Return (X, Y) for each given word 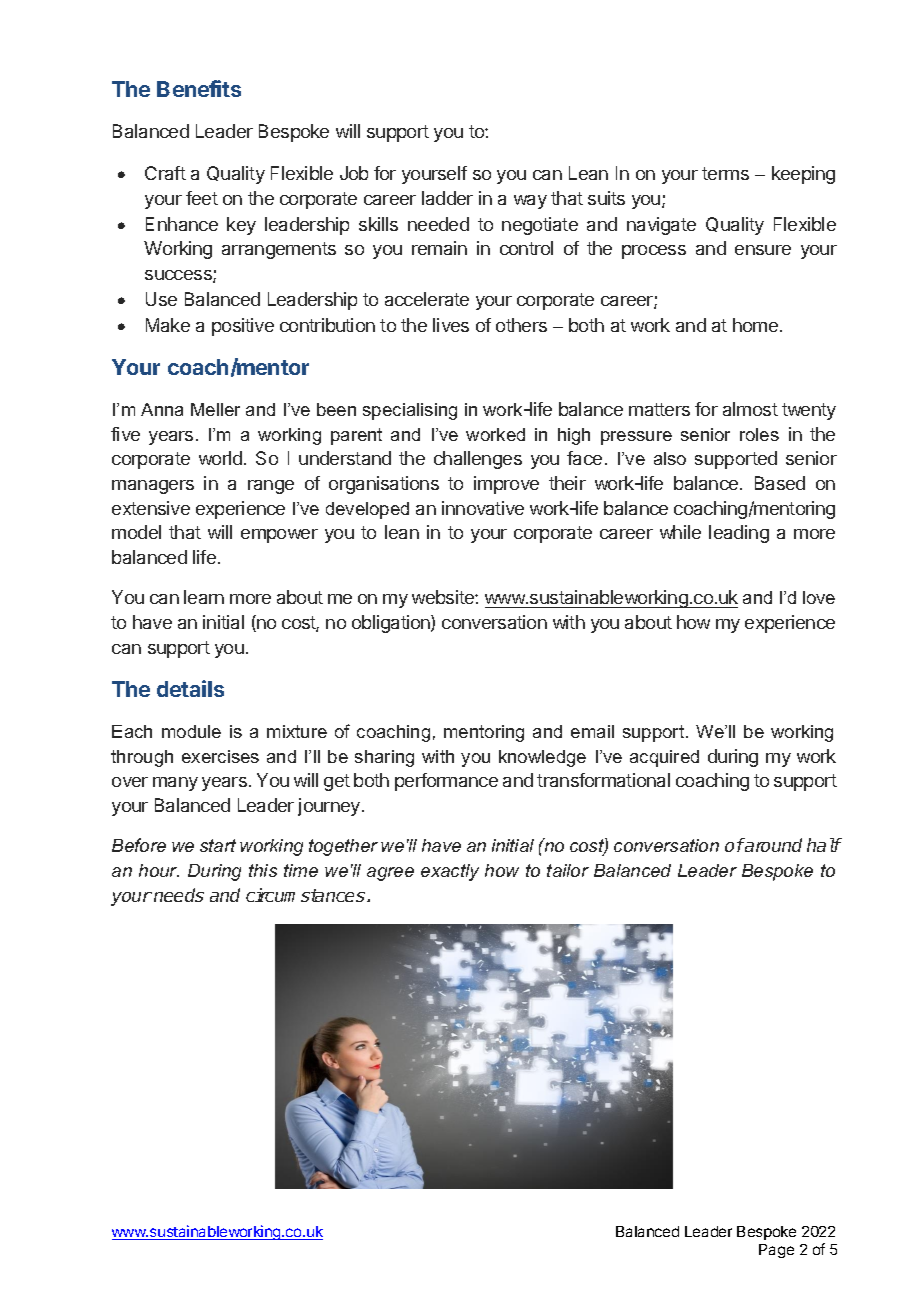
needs (179, 895)
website (444, 597)
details (190, 688)
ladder (447, 198)
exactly (450, 872)
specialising (410, 411)
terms (725, 173)
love (819, 597)
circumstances (307, 895)
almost (750, 409)
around (772, 845)
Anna (162, 409)
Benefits (199, 88)
